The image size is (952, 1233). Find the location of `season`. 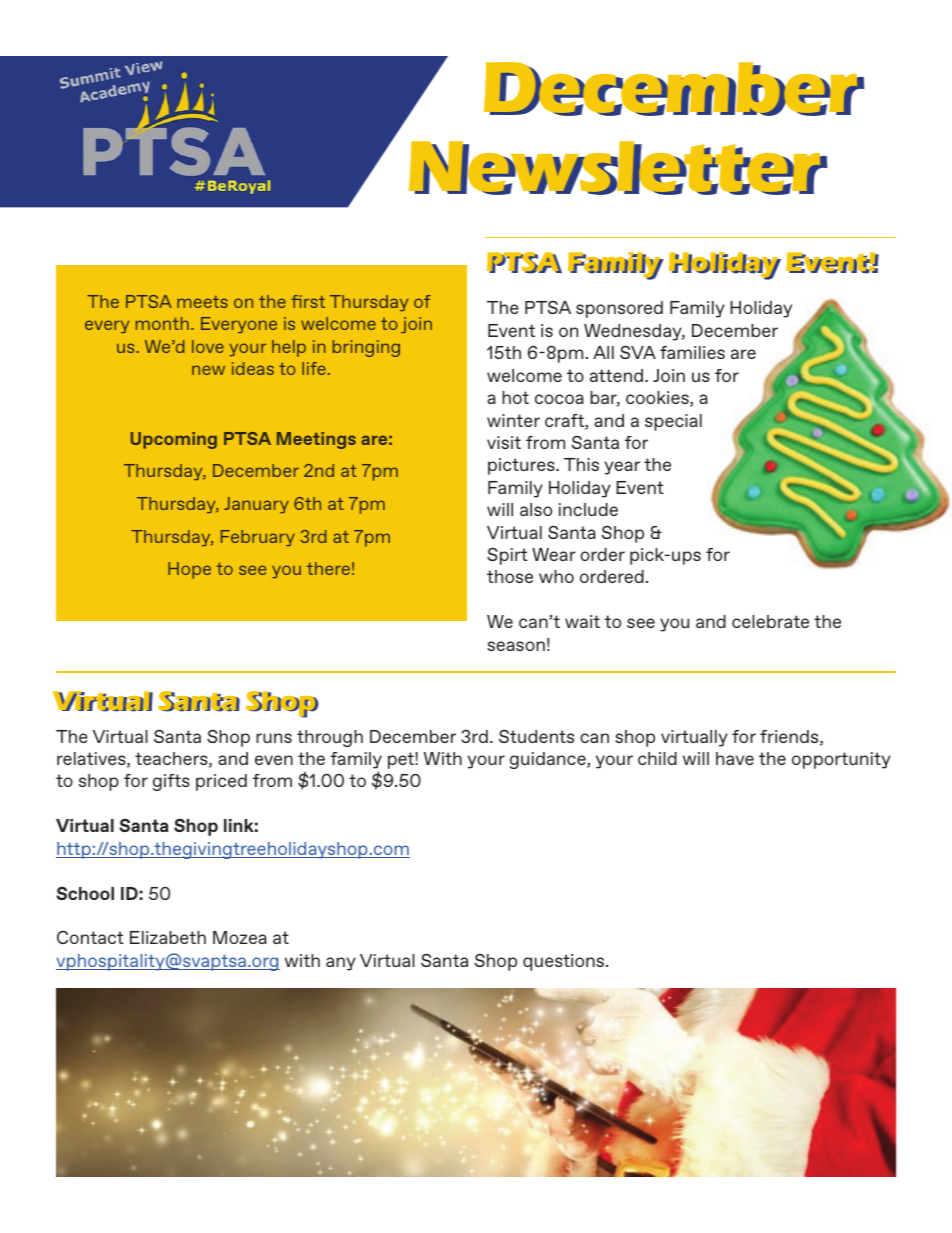

season is located at coordinates (516, 646).
